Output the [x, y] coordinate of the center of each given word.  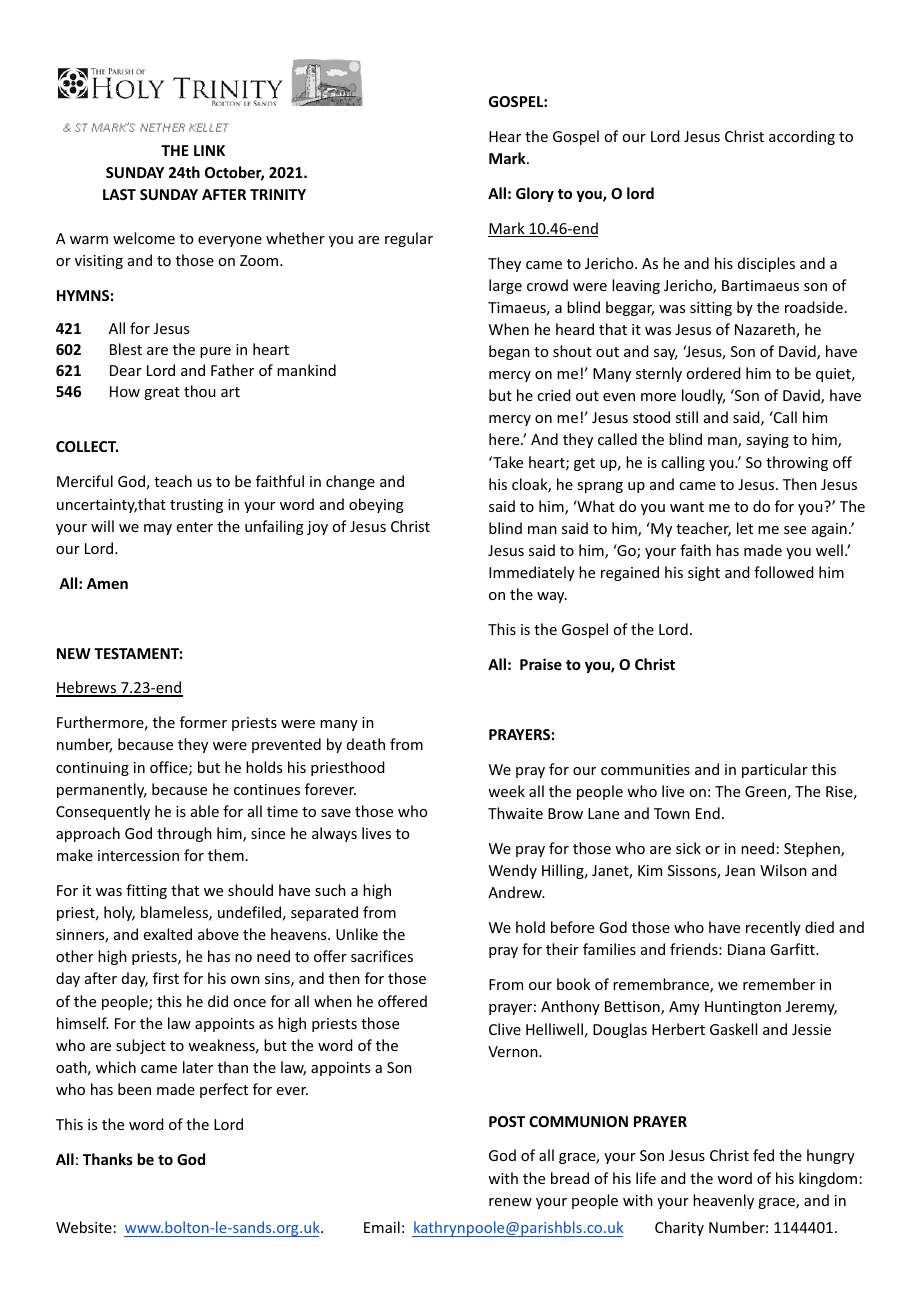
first [166, 978]
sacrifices [382, 956]
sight [704, 573]
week [506, 791]
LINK [209, 150]
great [162, 393]
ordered [713, 373]
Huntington [743, 1008]
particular [775, 770]
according [802, 137]
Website [84, 1227]
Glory [535, 194]
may [158, 529]
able [205, 811]
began [509, 352]
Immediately [532, 573]
